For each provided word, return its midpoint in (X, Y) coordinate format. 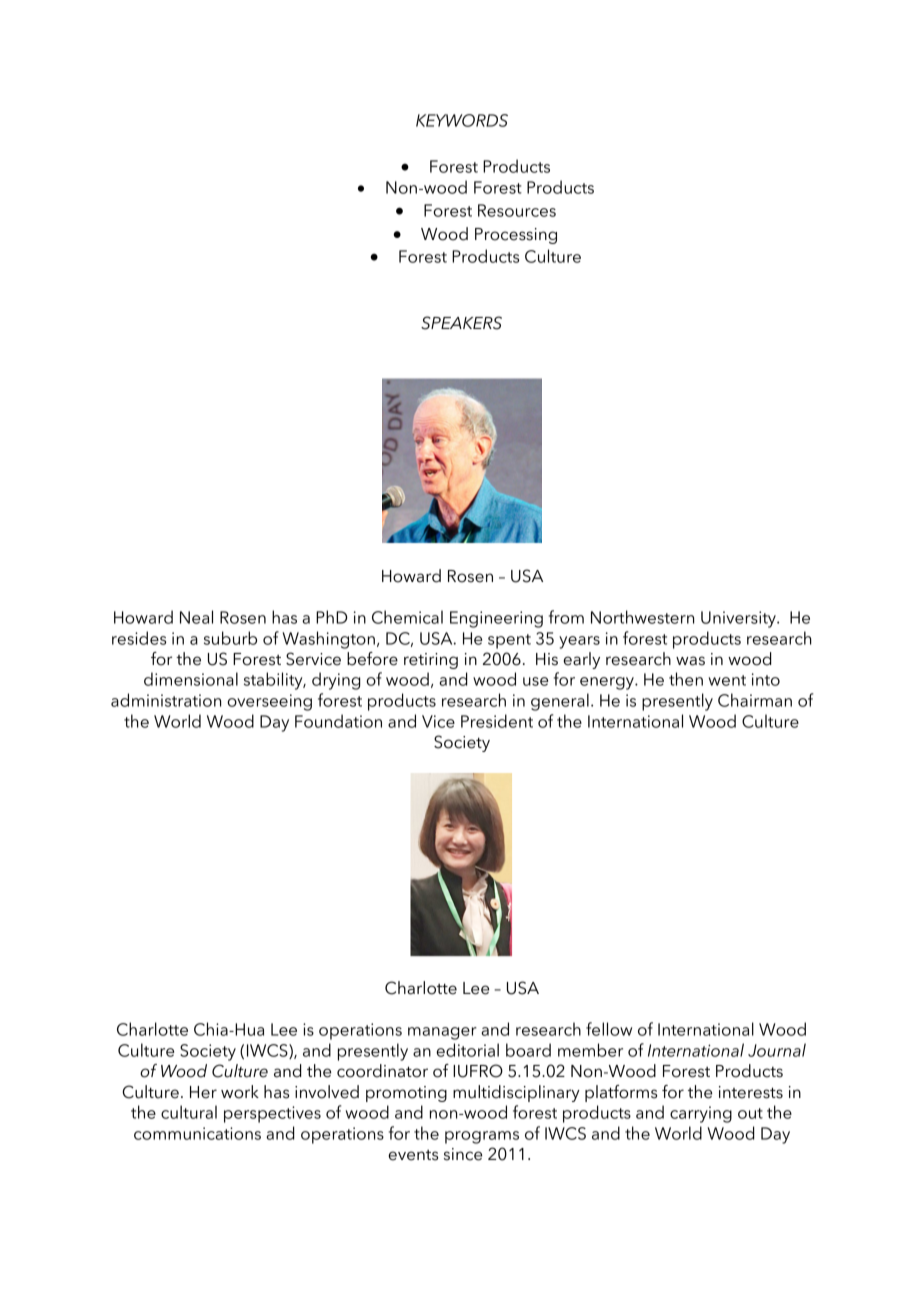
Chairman (755, 700)
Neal (196, 617)
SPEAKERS (461, 323)
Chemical (407, 617)
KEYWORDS (462, 120)
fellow (609, 1029)
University (739, 619)
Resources (517, 210)
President (497, 721)
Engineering (496, 619)
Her (203, 1092)
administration (166, 700)
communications (197, 1133)
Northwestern (642, 617)
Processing (516, 236)
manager (442, 1033)
